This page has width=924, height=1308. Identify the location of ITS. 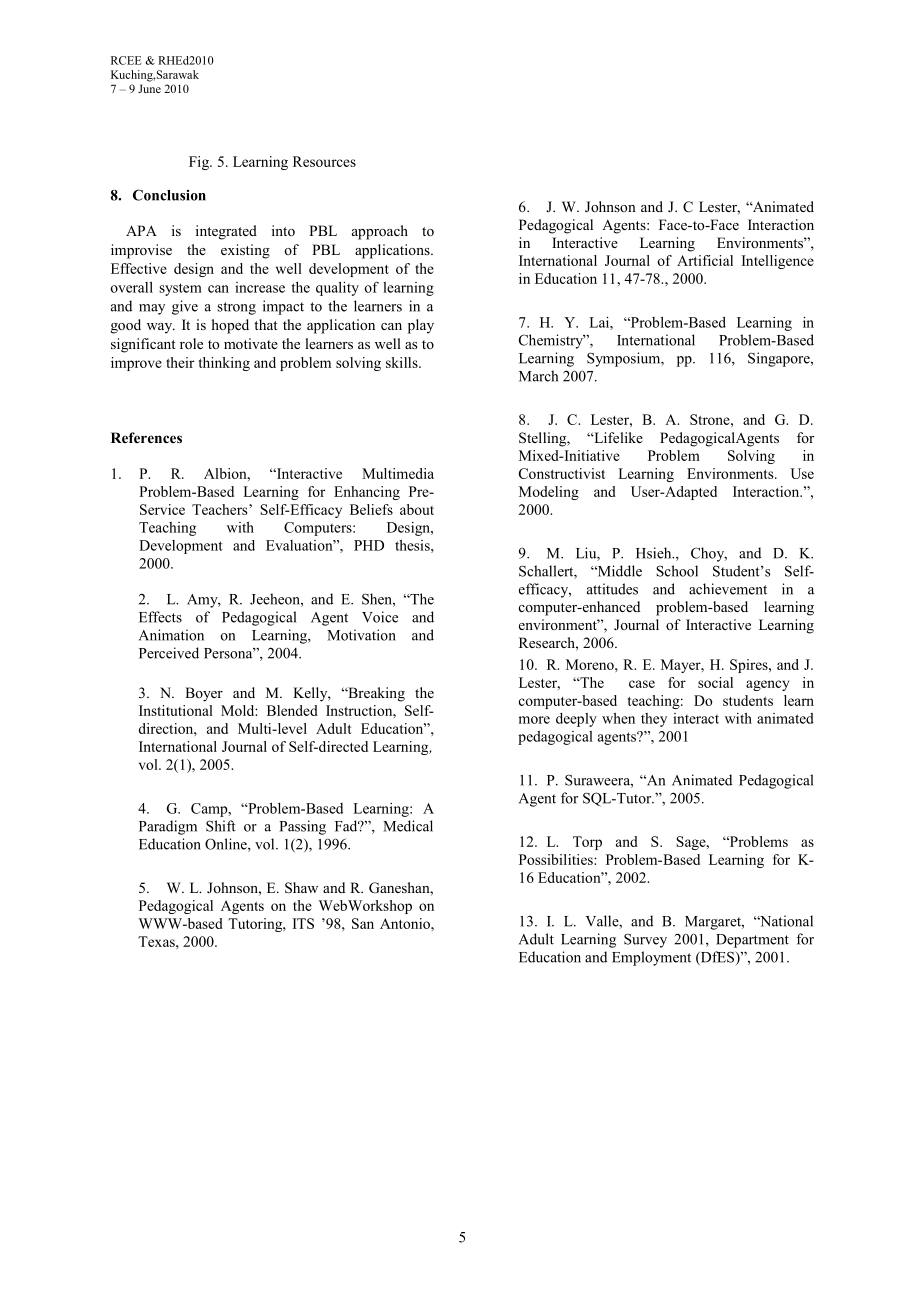
(303, 923).
